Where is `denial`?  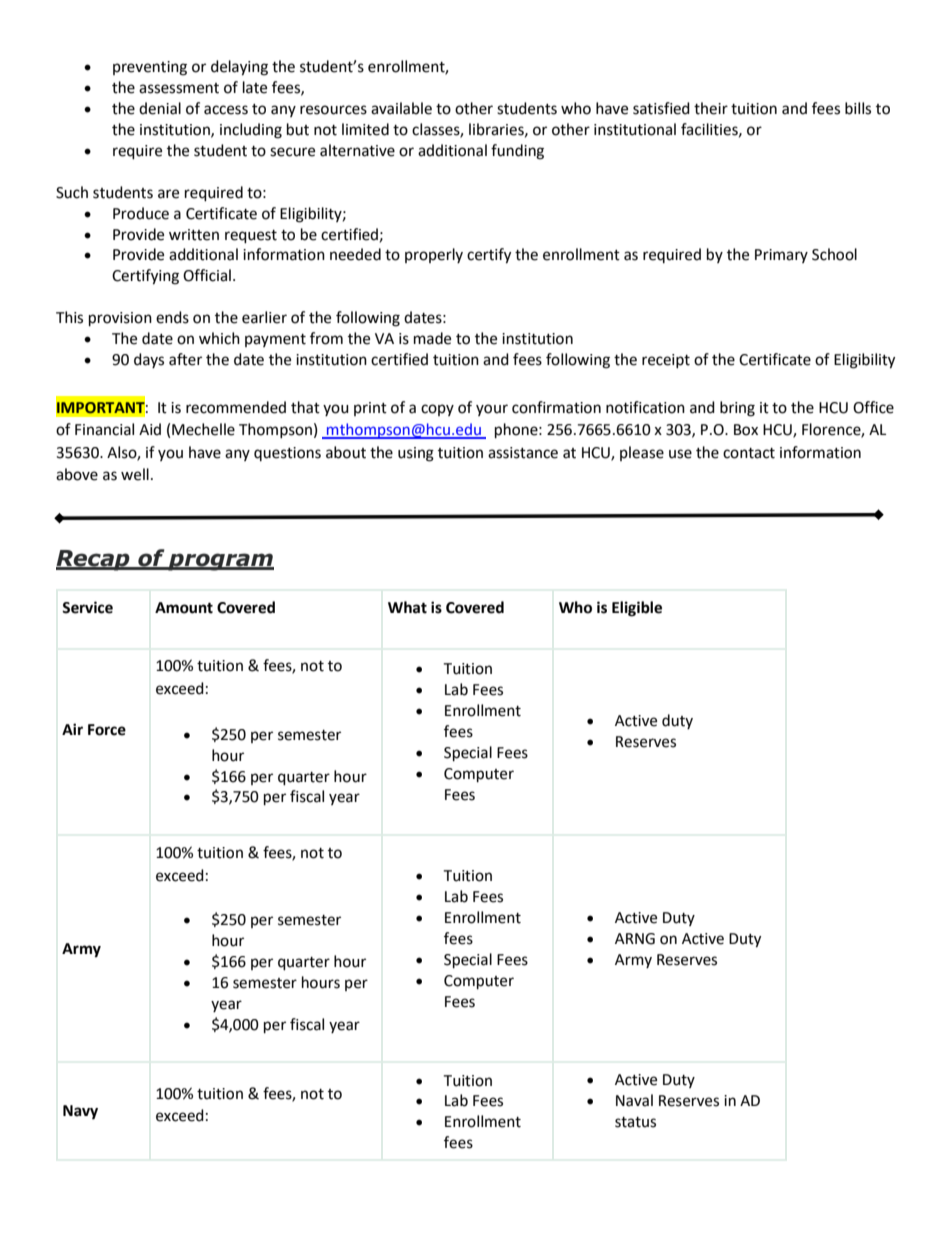
denial is located at coordinates (160, 108).
